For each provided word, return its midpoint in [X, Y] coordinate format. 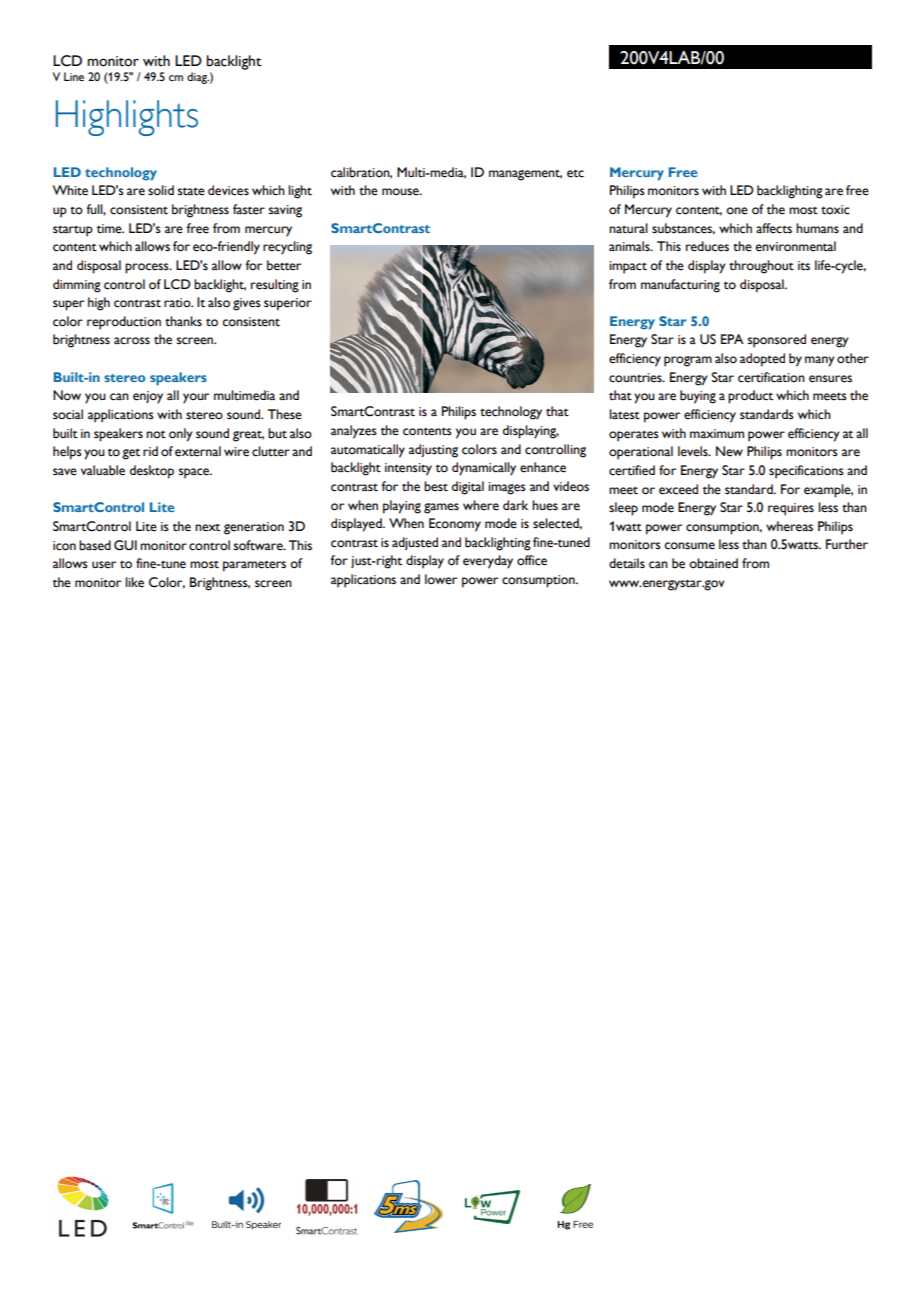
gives [247, 304]
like [134, 582]
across [132, 341]
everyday [488, 562]
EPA [732, 339]
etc [575, 173]
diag [198, 78]
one [737, 211]
